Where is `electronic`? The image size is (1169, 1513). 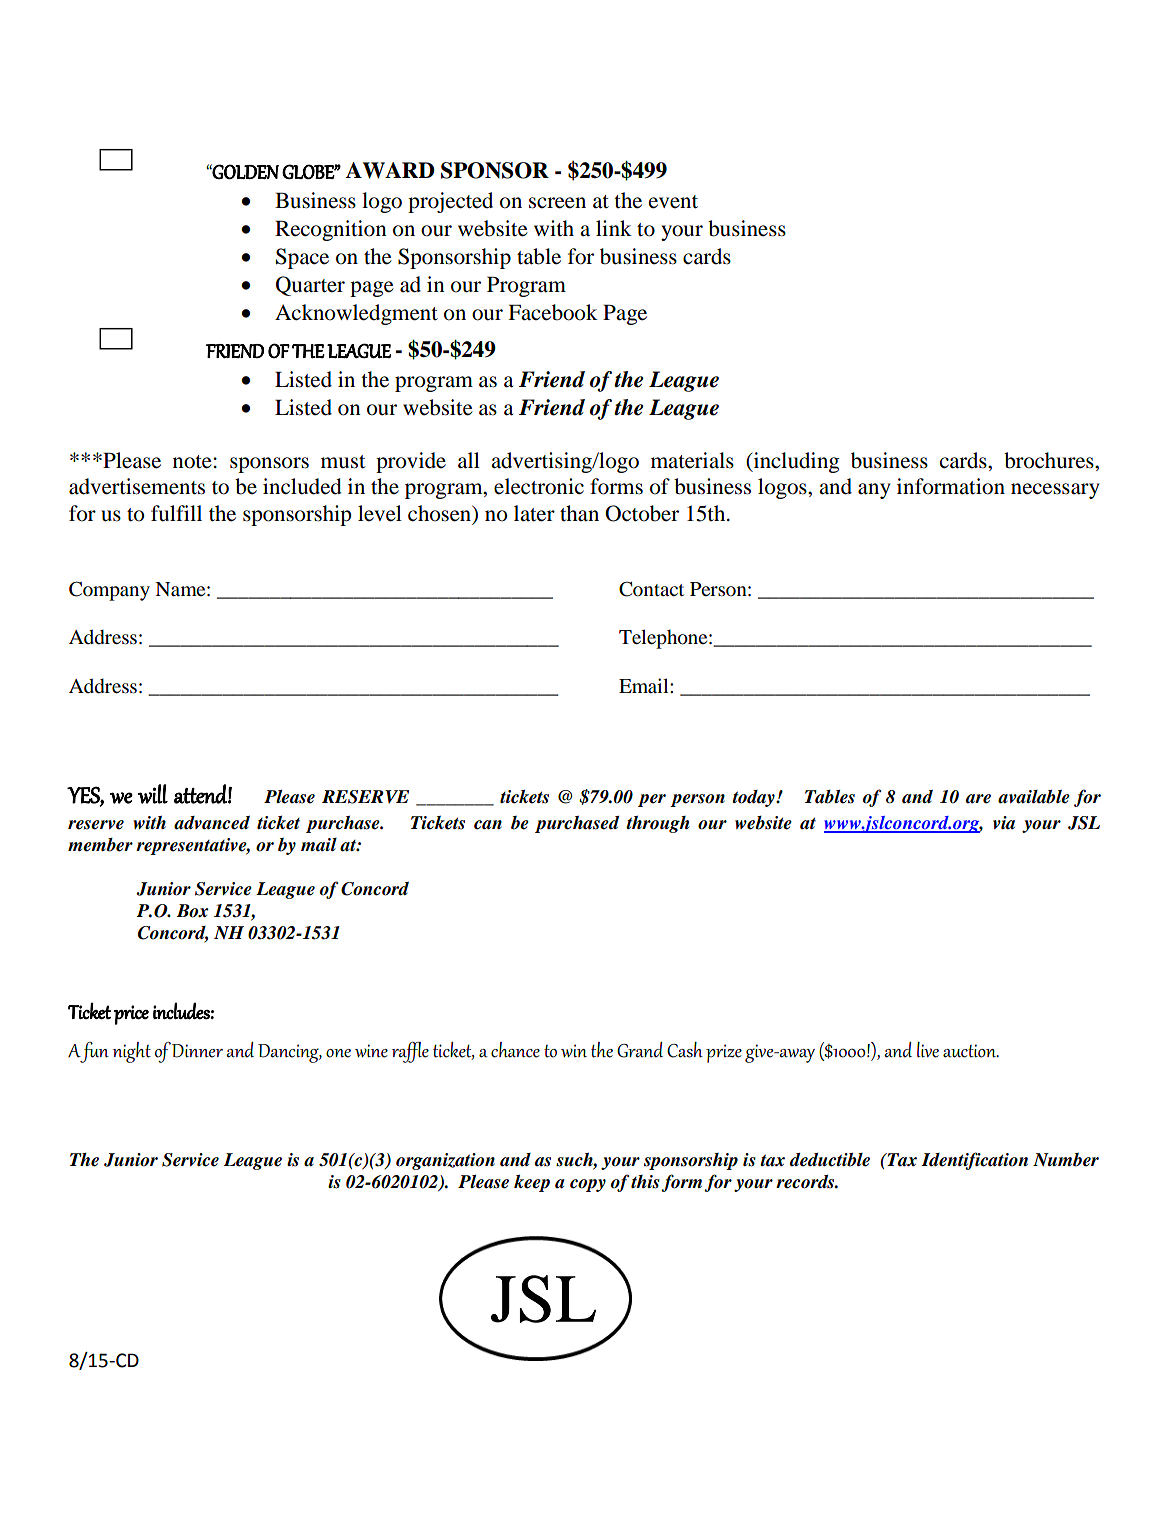 electronic is located at coordinates (539, 486).
